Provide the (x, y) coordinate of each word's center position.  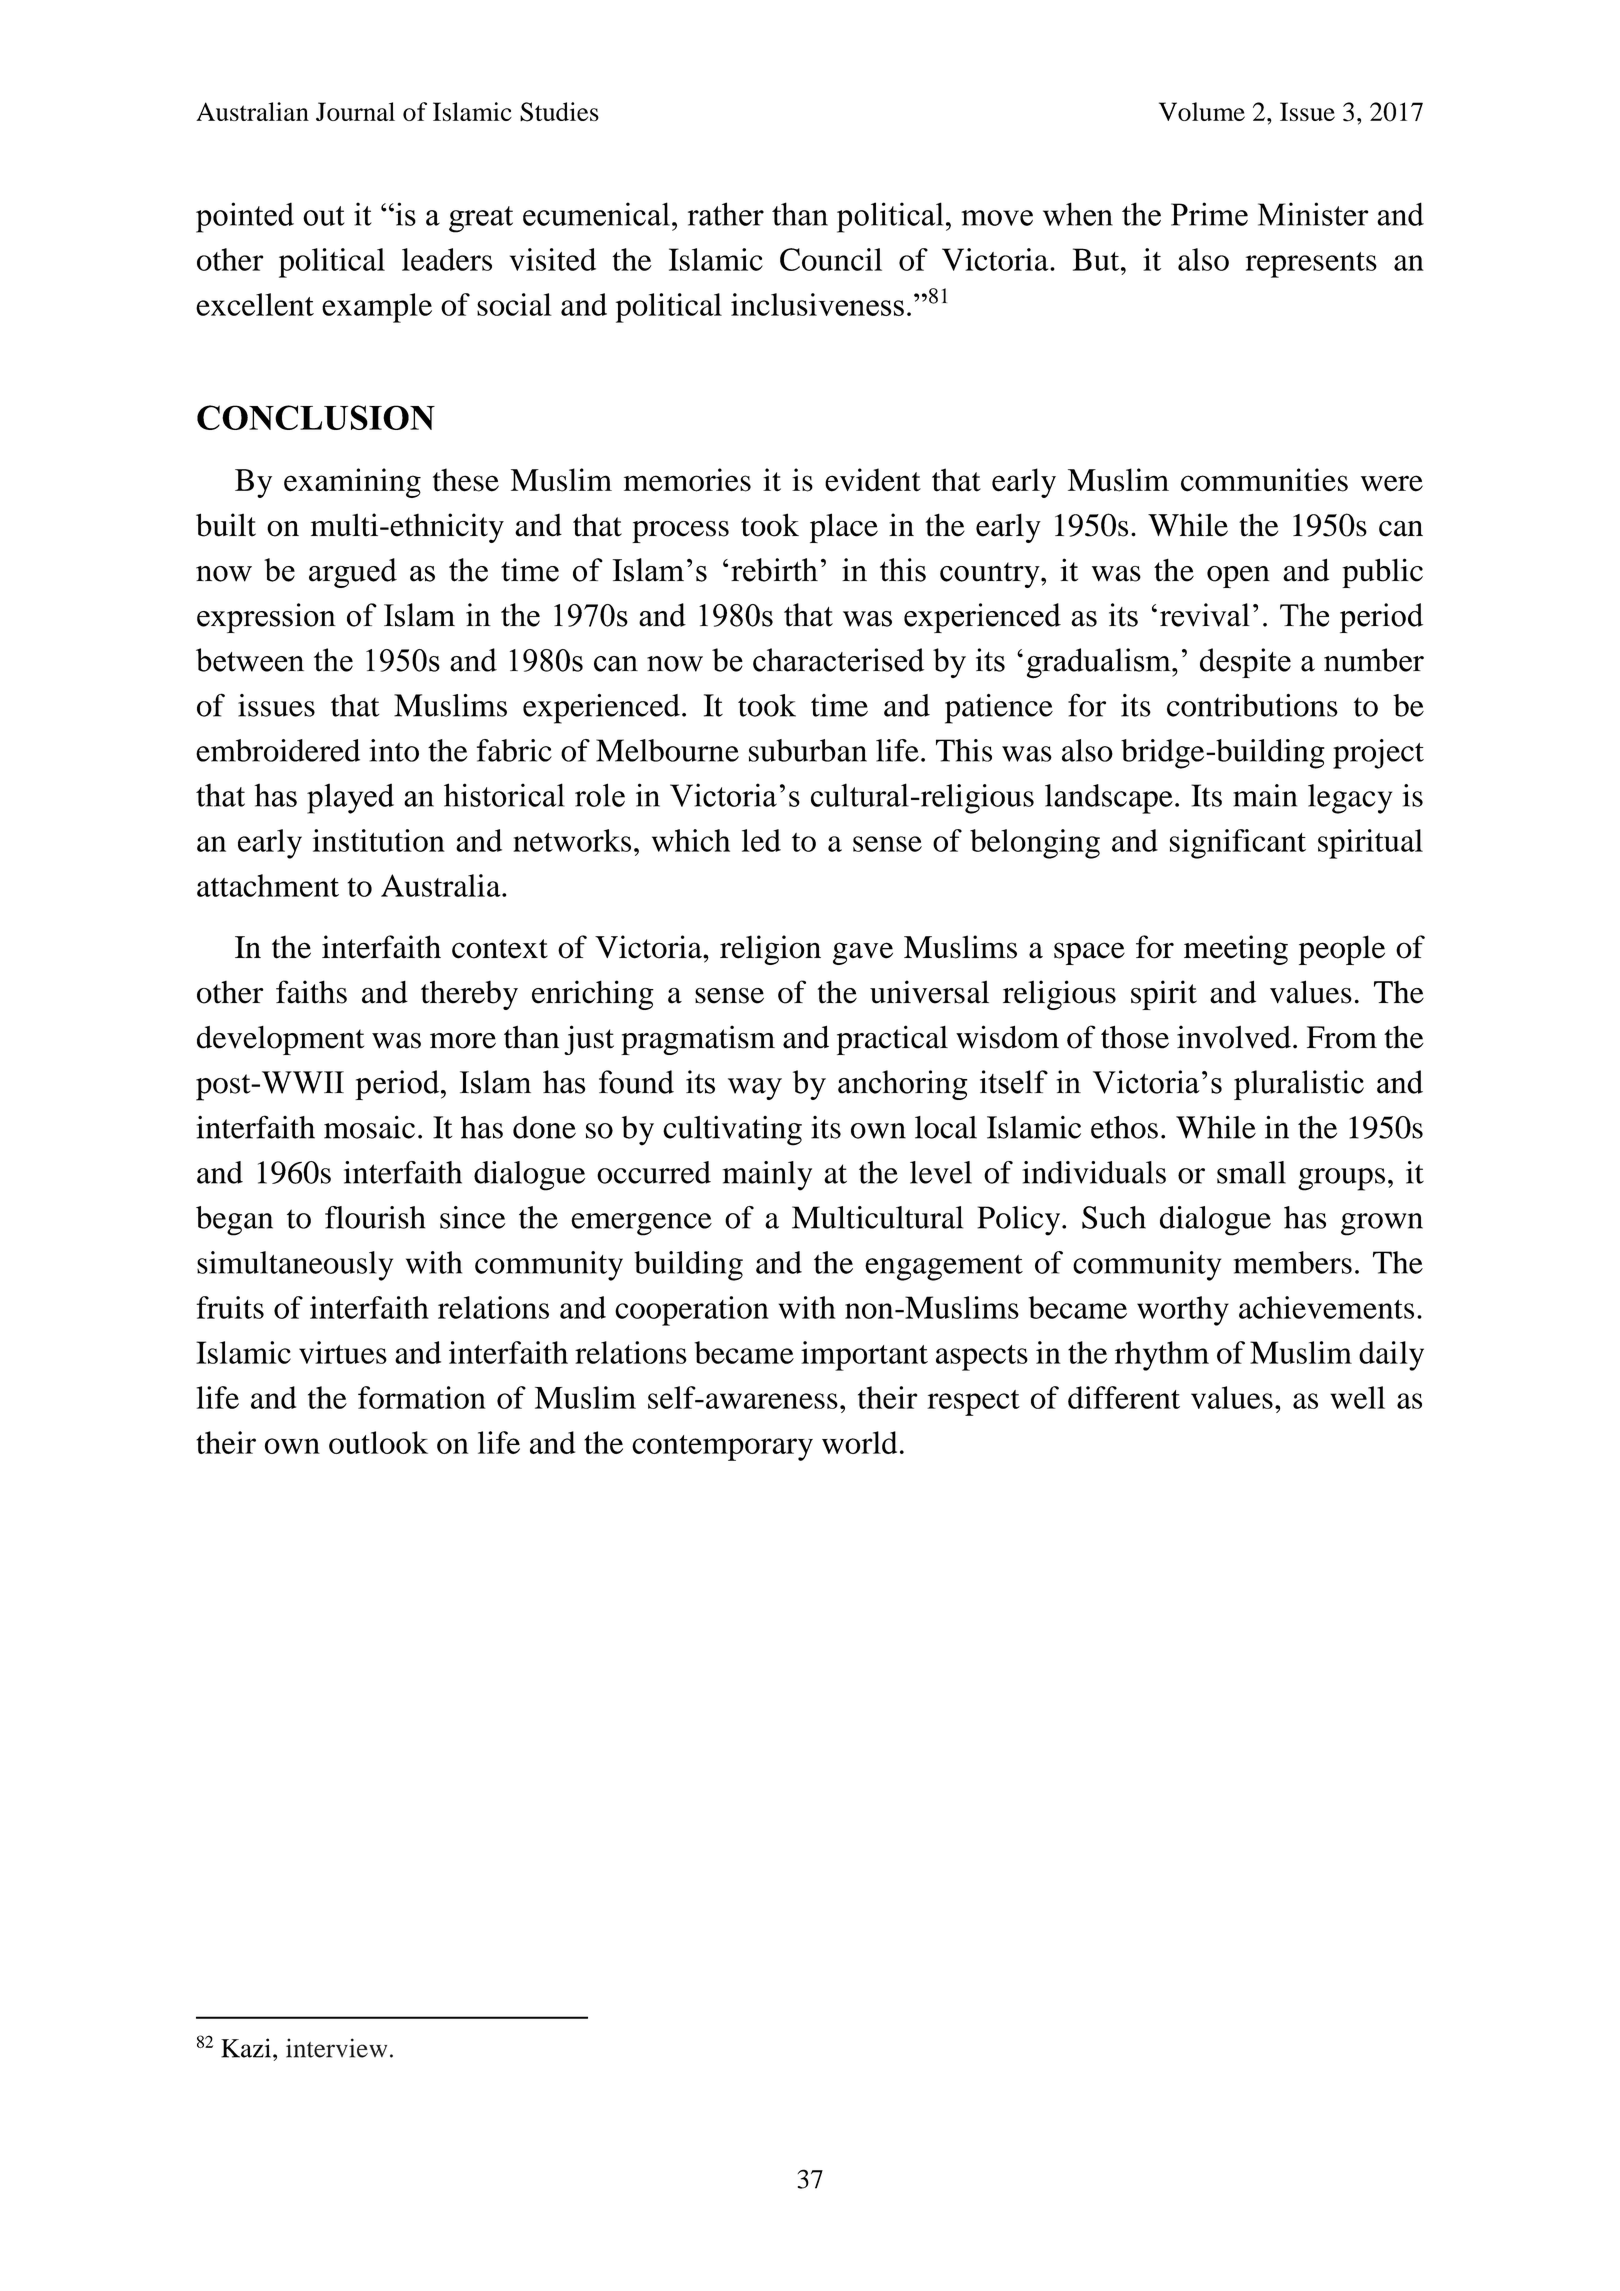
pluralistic (1299, 1085)
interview (336, 2048)
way (755, 1089)
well (1357, 1397)
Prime (1209, 214)
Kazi (247, 2048)
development (280, 1040)
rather (726, 214)
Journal (355, 111)
